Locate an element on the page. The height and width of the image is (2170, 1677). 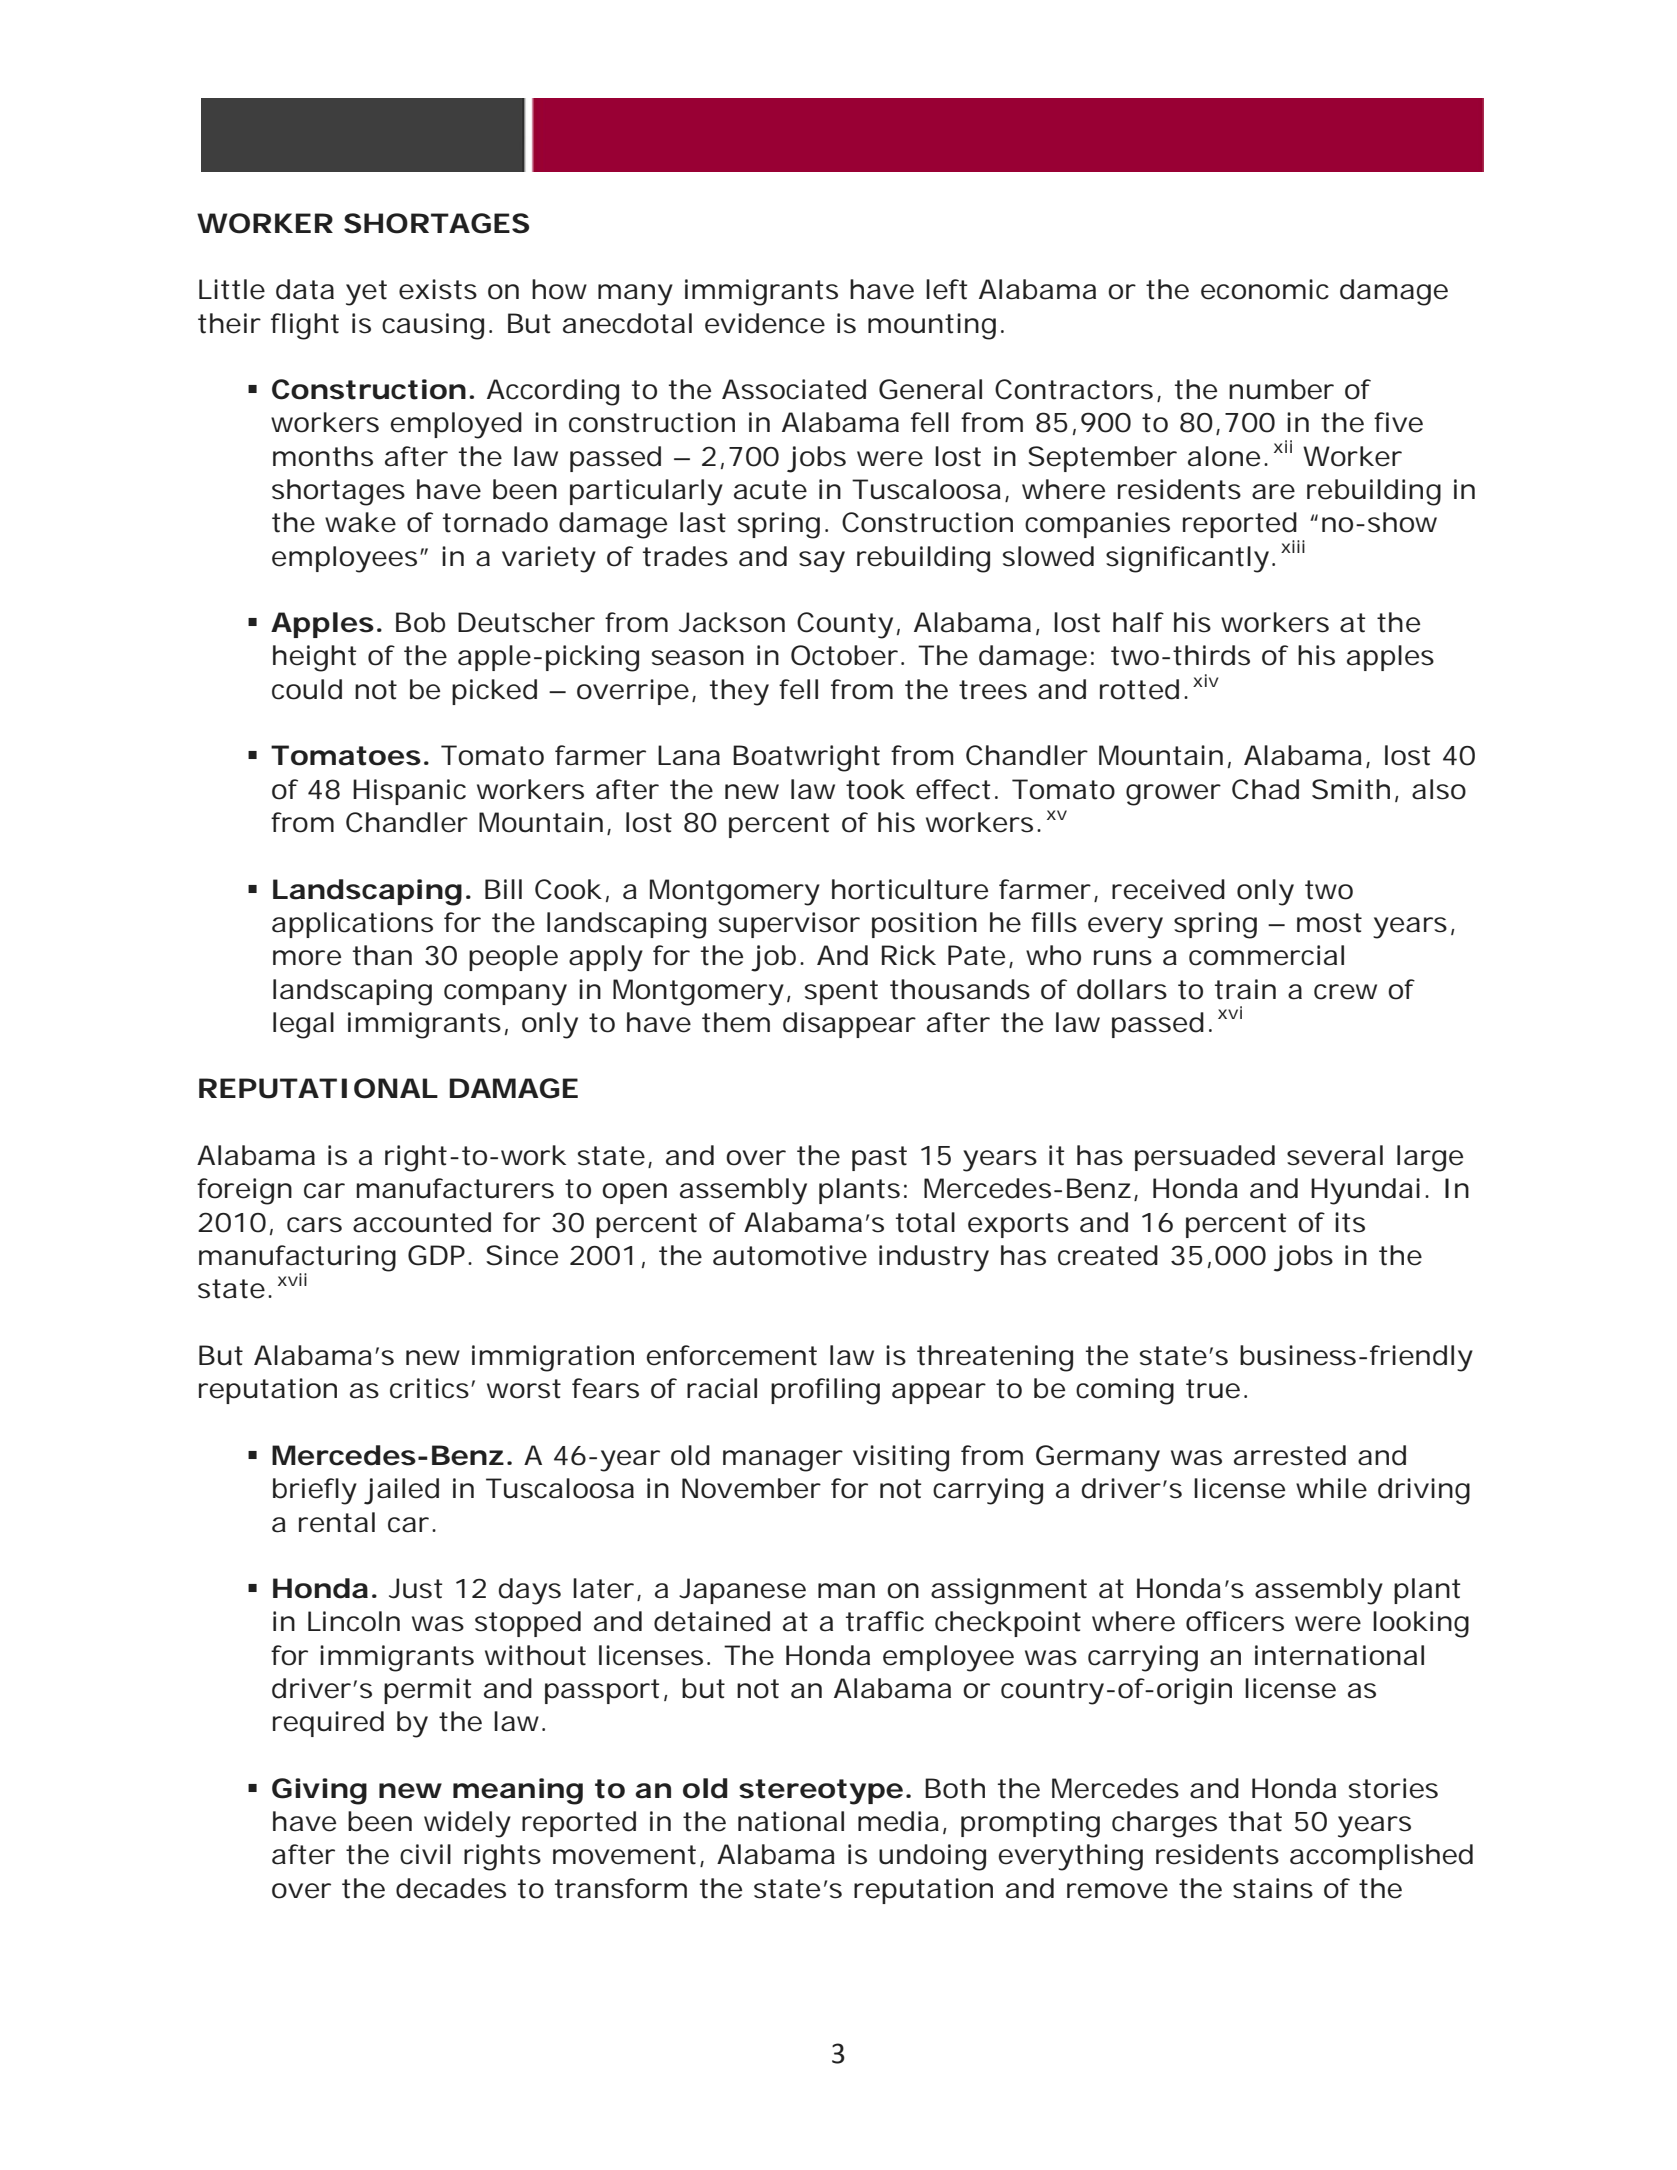
evidence is located at coordinates (765, 323).
